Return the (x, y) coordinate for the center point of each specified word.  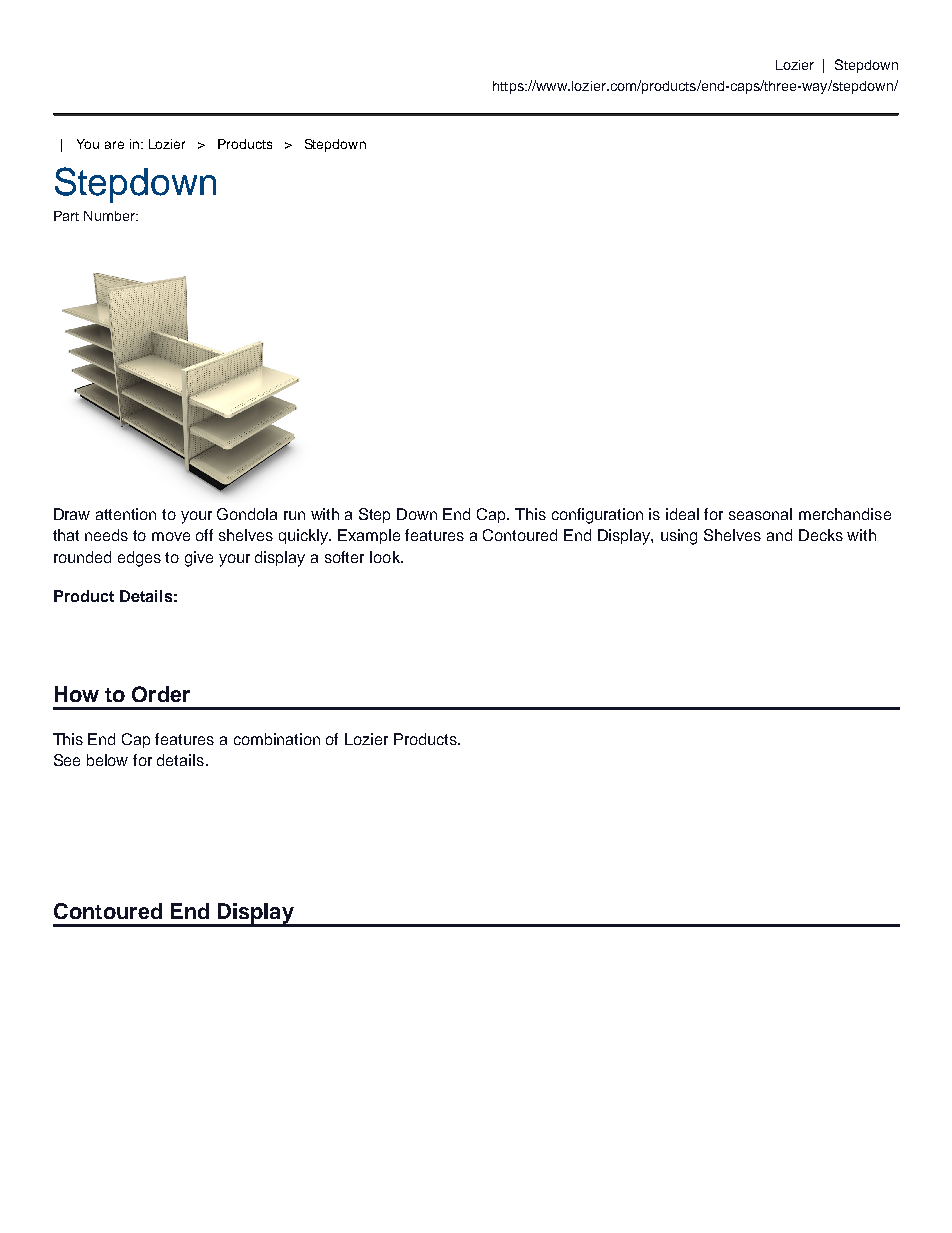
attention (126, 514)
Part (66, 216)
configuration (597, 516)
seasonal (760, 514)
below (107, 760)
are (114, 145)
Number (110, 216)
